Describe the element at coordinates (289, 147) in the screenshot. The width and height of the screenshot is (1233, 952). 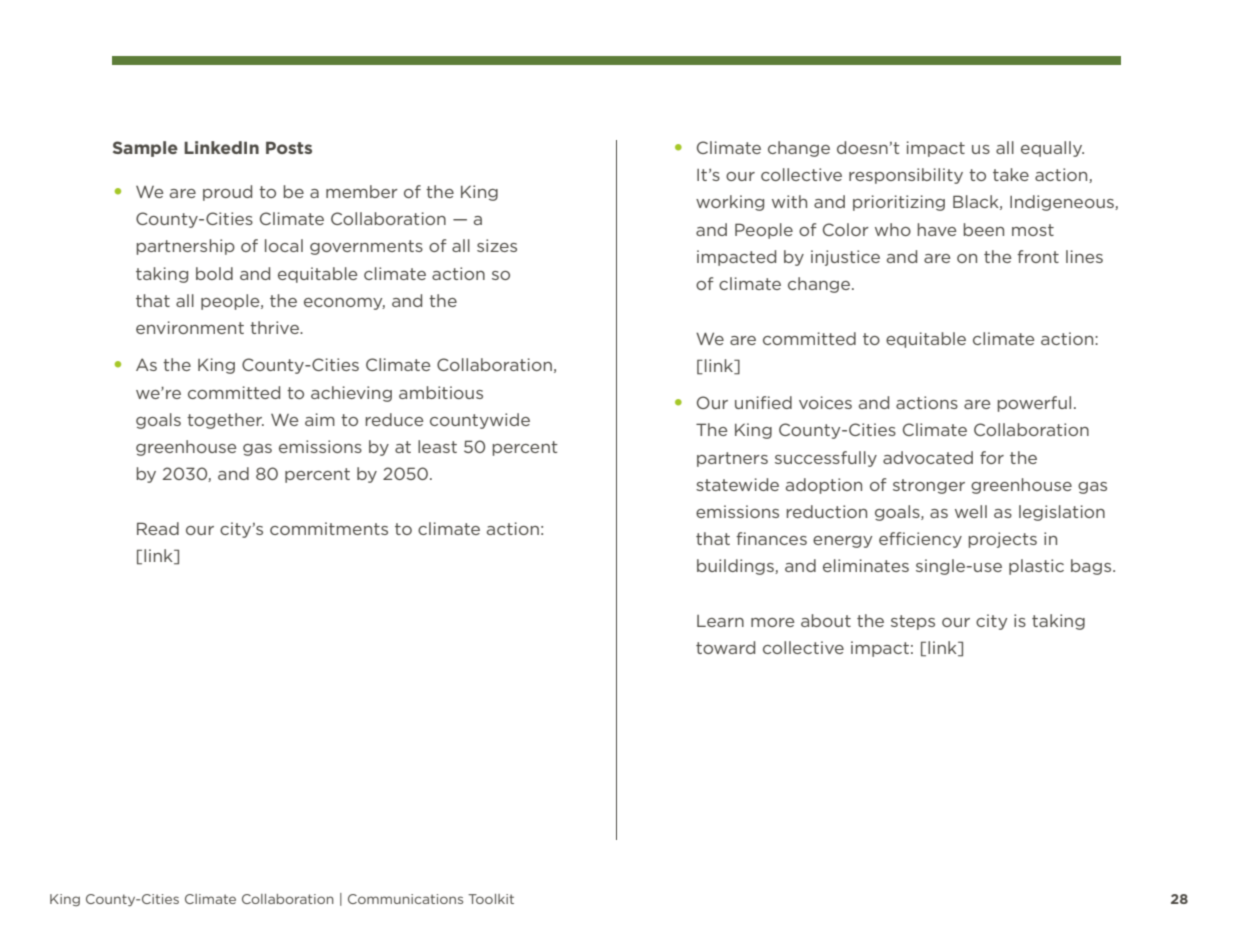
I see `Posts` at that location.
